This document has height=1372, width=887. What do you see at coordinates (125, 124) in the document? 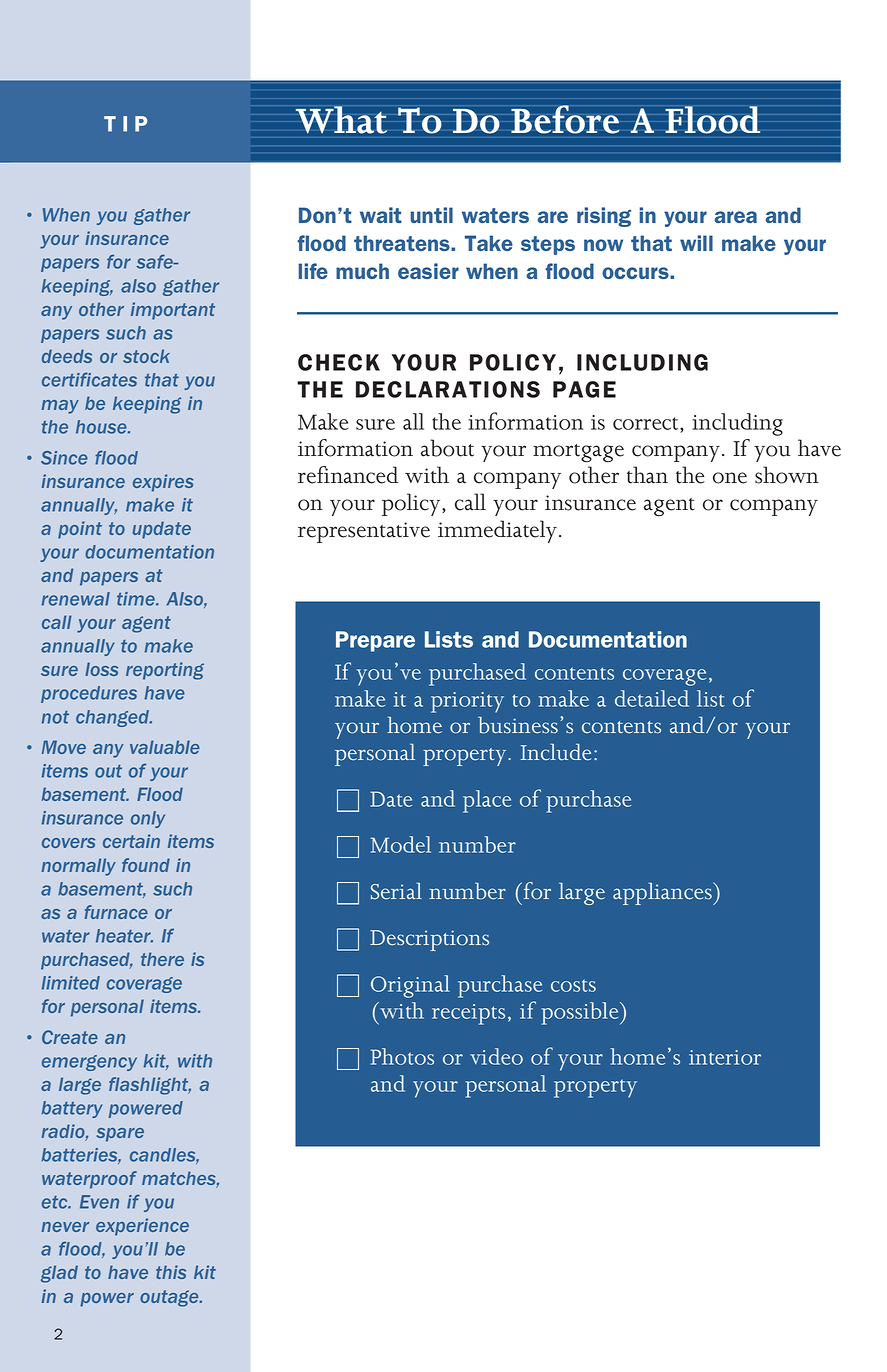
I see `TIP` at bounding box center [125, 124].
